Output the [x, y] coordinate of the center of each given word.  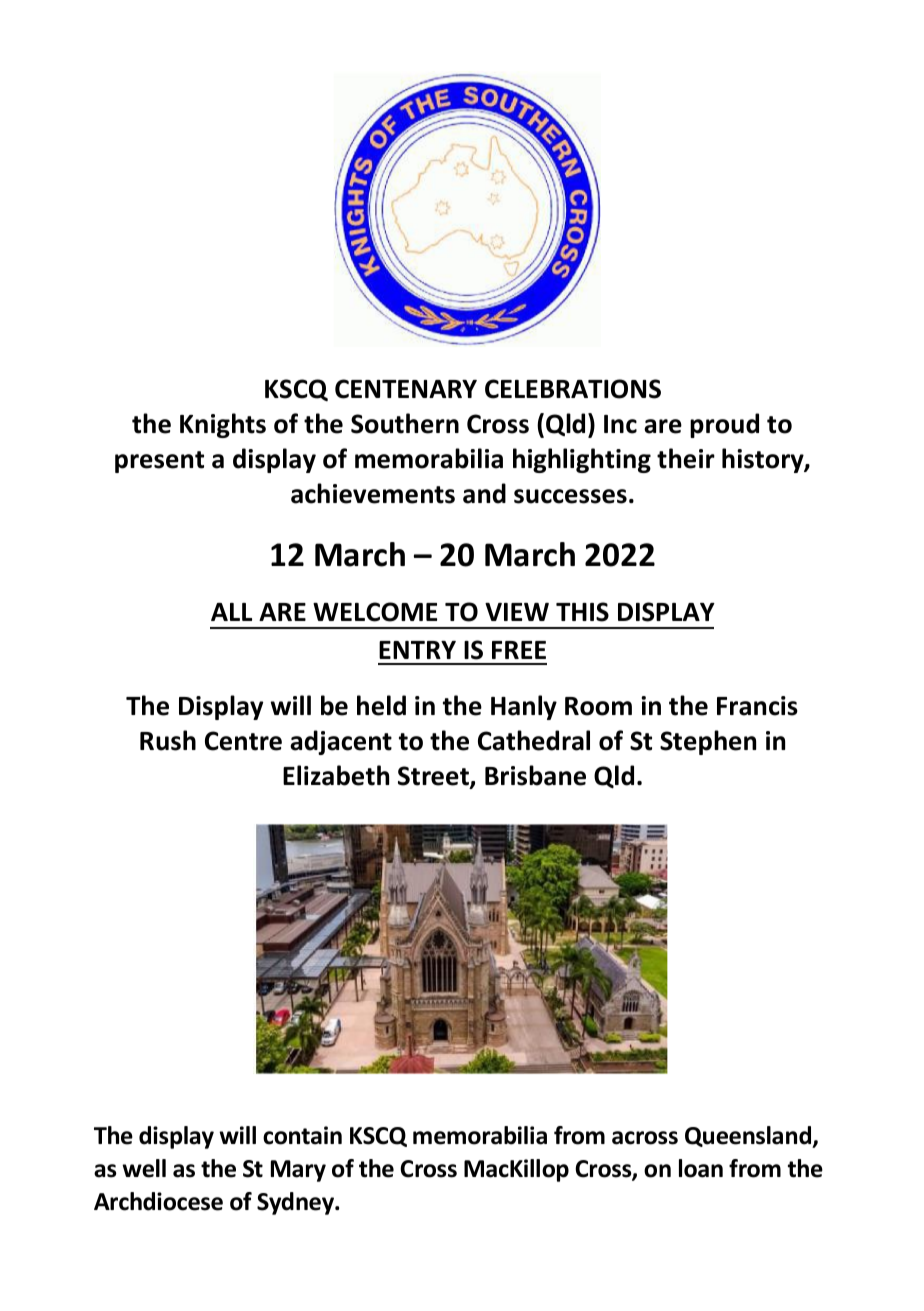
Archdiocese [158, 1201]
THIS [582, 612]
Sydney [297, 1203]
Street [434, 777]
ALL [231, 612]
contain [302, 1135]
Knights [223, 425]
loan [701, 1168]
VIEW [517, 612]
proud [724, 425]
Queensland [749, 1137]
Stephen [708, 742]
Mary [298, 1171]
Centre [243, 741]
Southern [405, 423]
